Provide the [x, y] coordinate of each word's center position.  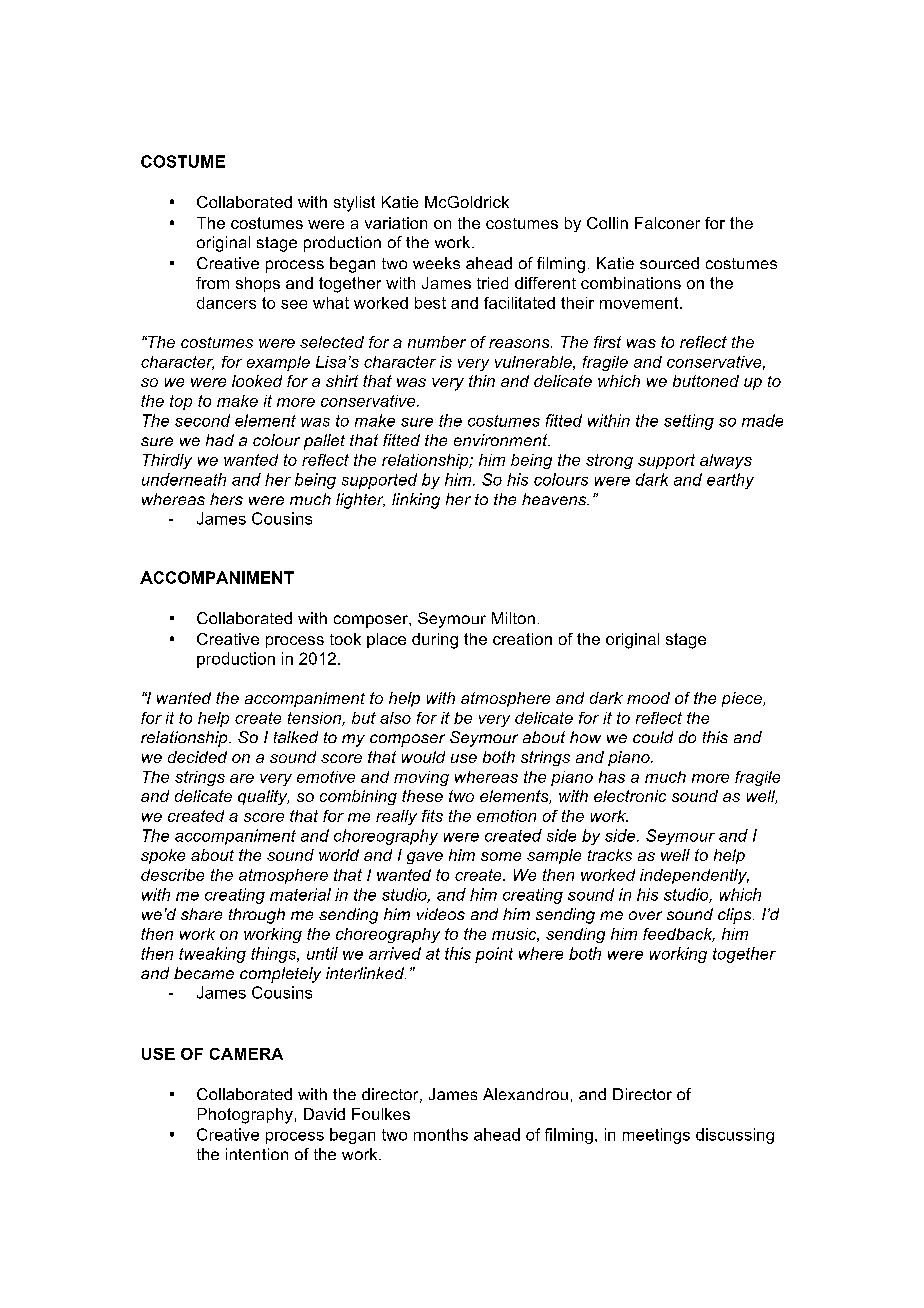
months [441, 1134]
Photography [245, 1116]
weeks [436, 263]
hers [226, 499]
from [212, 283]
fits [432, 816]
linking [416, 501]
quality [263, 797]
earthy [730, 481]
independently [694, 876]
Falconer [667, 223]
